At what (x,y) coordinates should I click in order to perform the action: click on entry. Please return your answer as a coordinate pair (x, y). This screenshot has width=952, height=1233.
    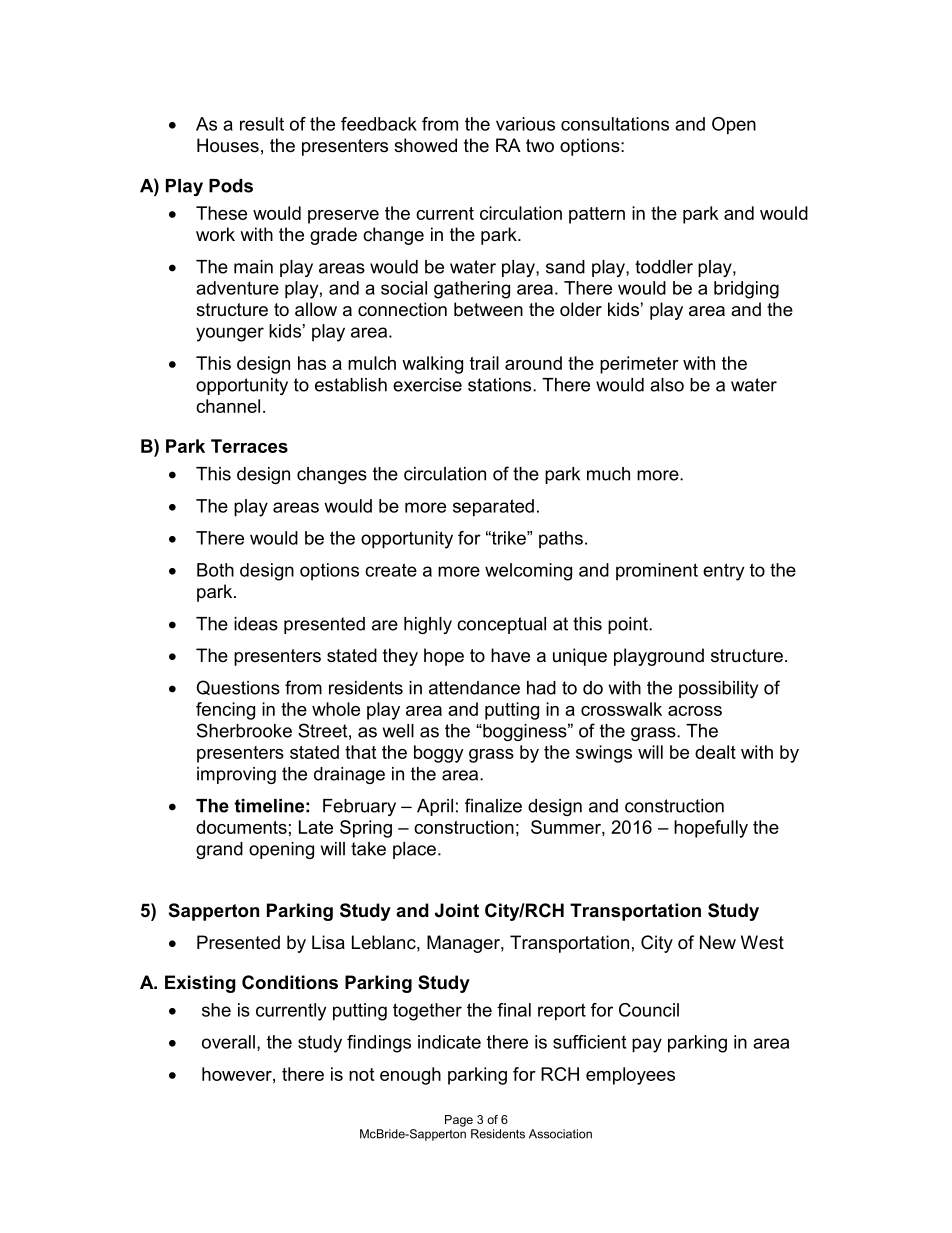
    Looking at the image, I should click on (723, 572).
